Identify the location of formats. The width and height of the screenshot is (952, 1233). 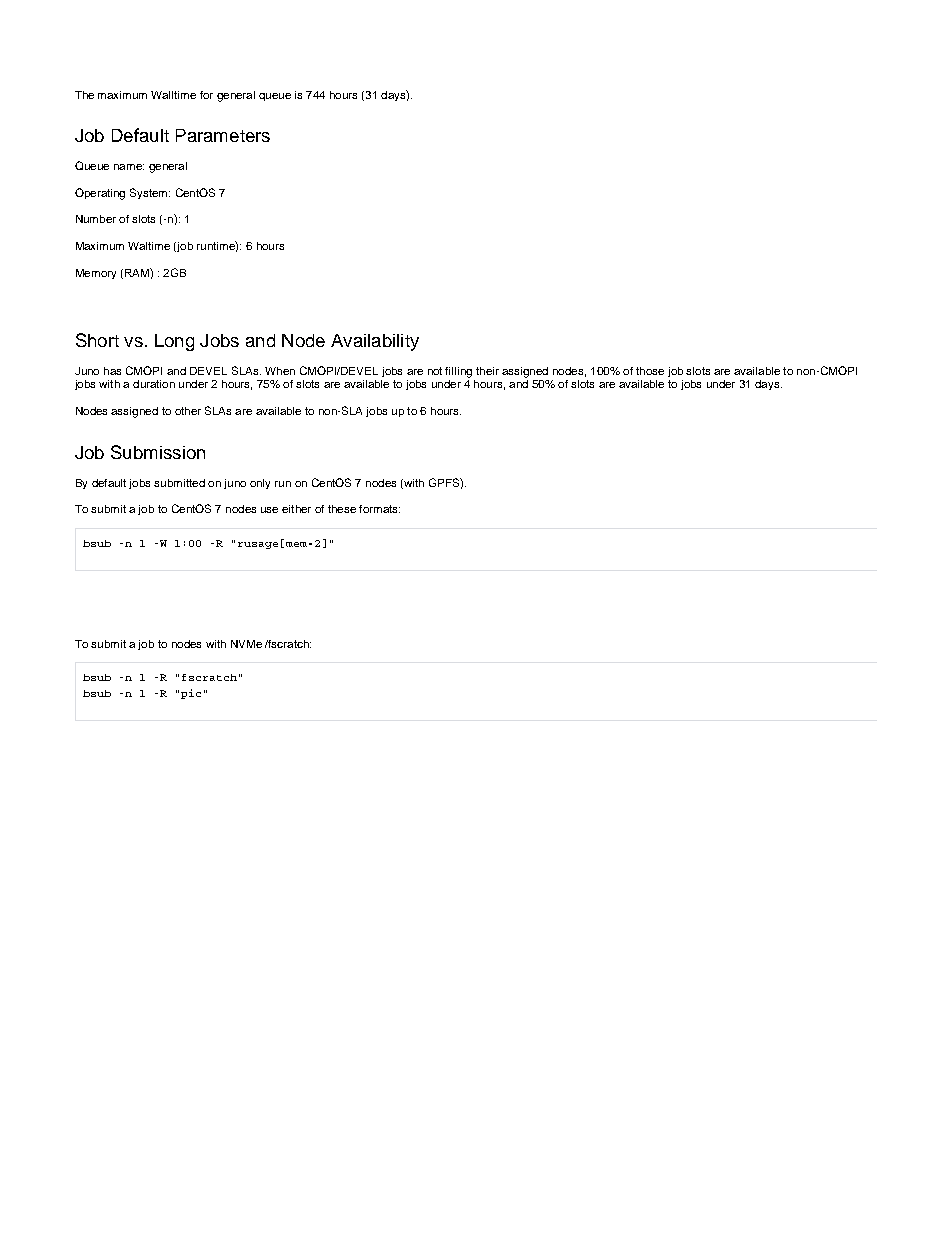
(379, 509).
